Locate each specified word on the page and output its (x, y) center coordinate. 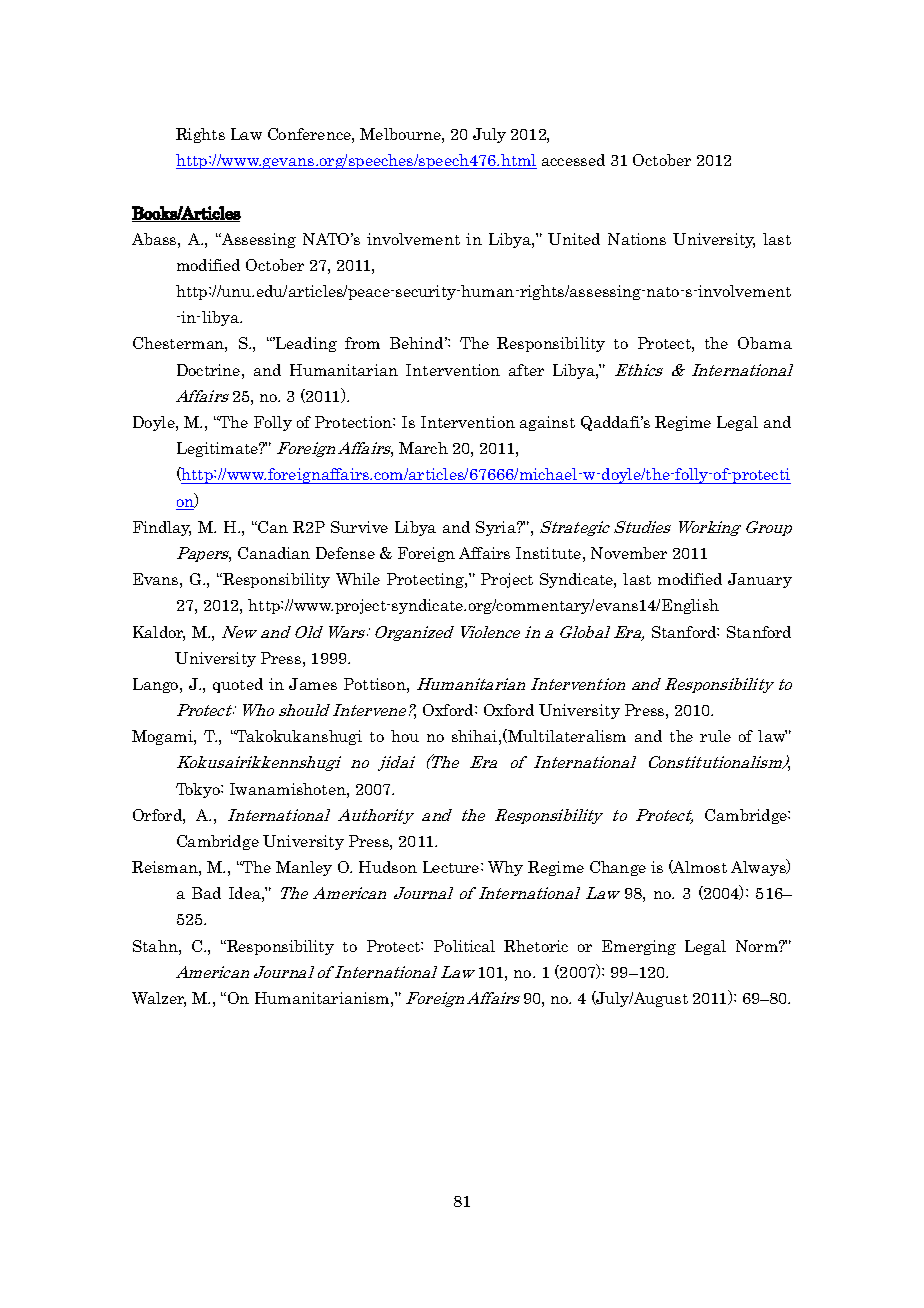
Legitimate (219, 449)
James (313, 684)
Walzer (159, 999)
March (423, 448)
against (547, 423)
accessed (573, 160)
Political (464, 946)
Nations (637, 239)
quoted (238, 685)
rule (715, 736)
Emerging (639, 947)
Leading (305, 344)
